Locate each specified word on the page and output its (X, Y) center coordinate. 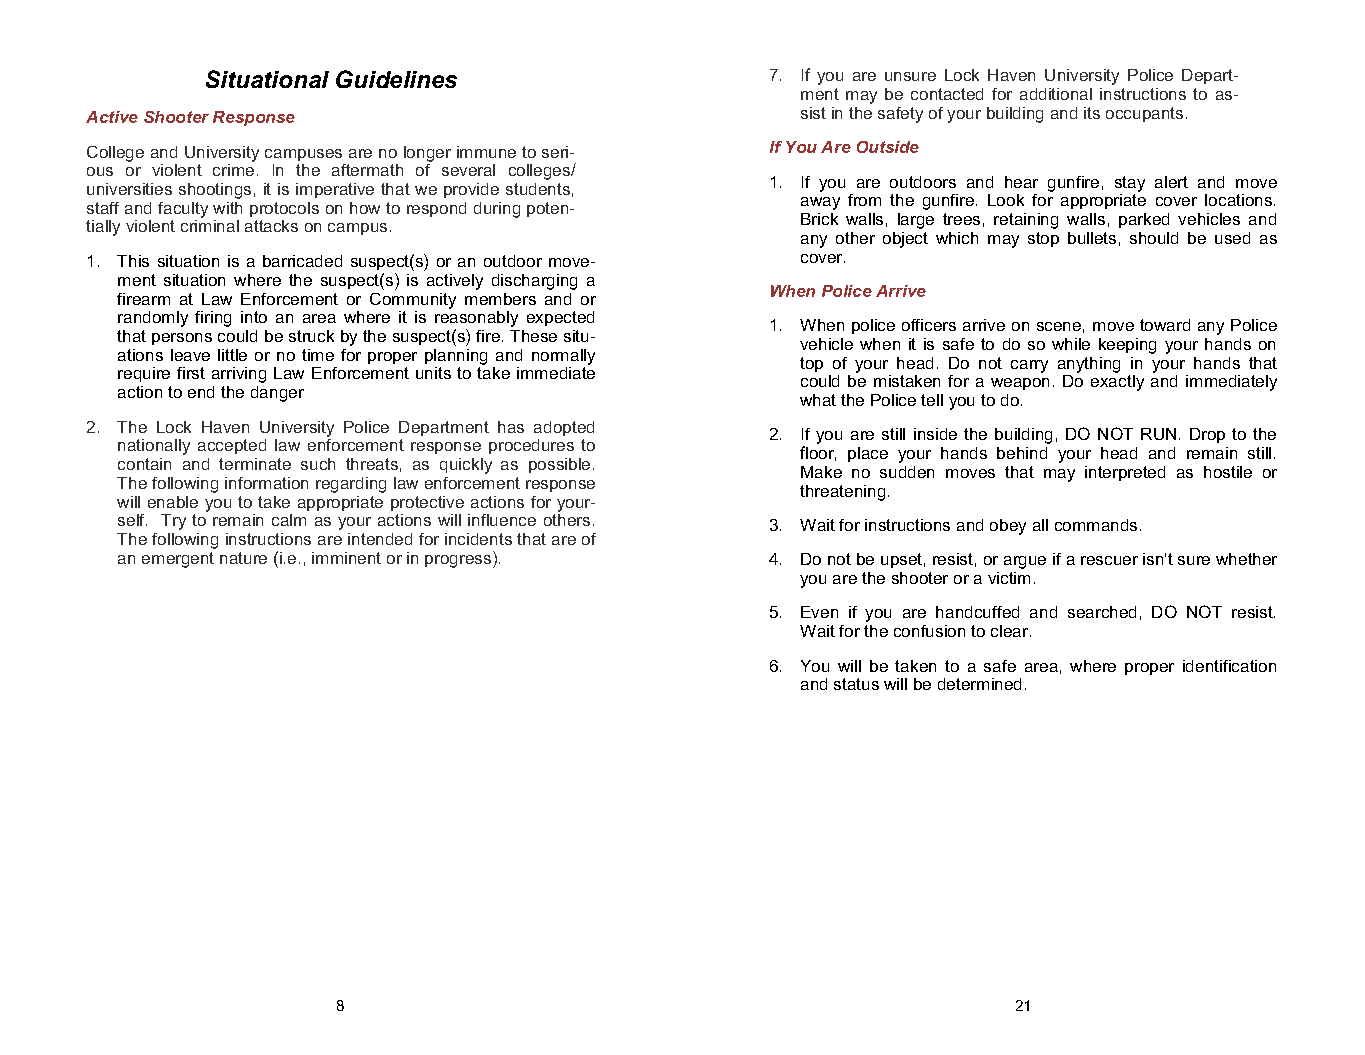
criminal (210, 226)
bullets (1092, 238)
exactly (1117, 383)
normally (563, 357)
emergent (178, 560)
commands (1096, 525)
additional (1056, 94)
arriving (239, 375)
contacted (947, 94)
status (856, 684)
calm (289, 520)
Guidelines (396, 79)
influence (502, 520)
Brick (819, 219)
